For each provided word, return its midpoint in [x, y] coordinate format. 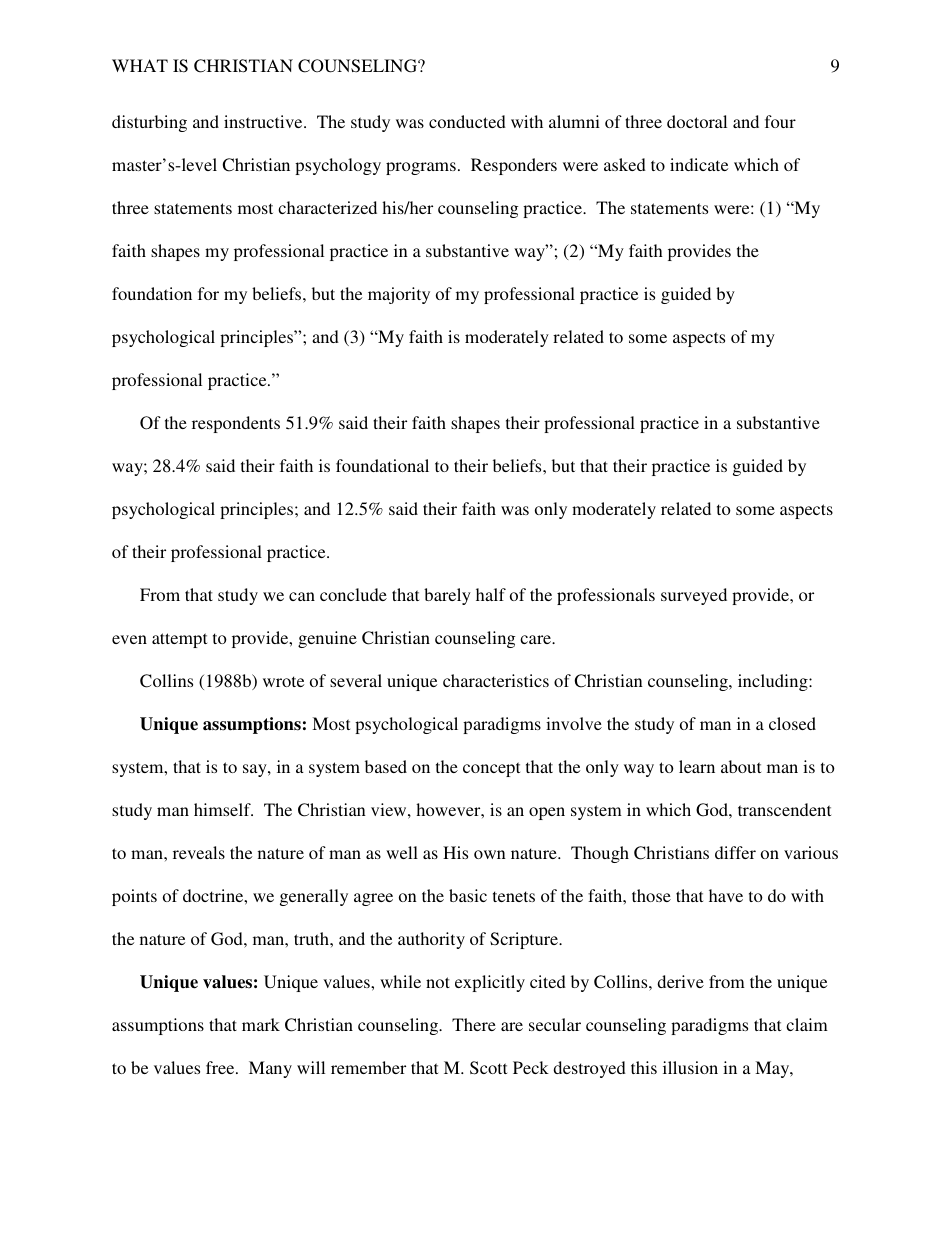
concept [491, 769]
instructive [264, 121]
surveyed [694, 596]
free [221, 1067]
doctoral [697, 121]
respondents [236, 424]
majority [399, 295]
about [741, 766]
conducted [467, 121]
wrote [283, 681]
